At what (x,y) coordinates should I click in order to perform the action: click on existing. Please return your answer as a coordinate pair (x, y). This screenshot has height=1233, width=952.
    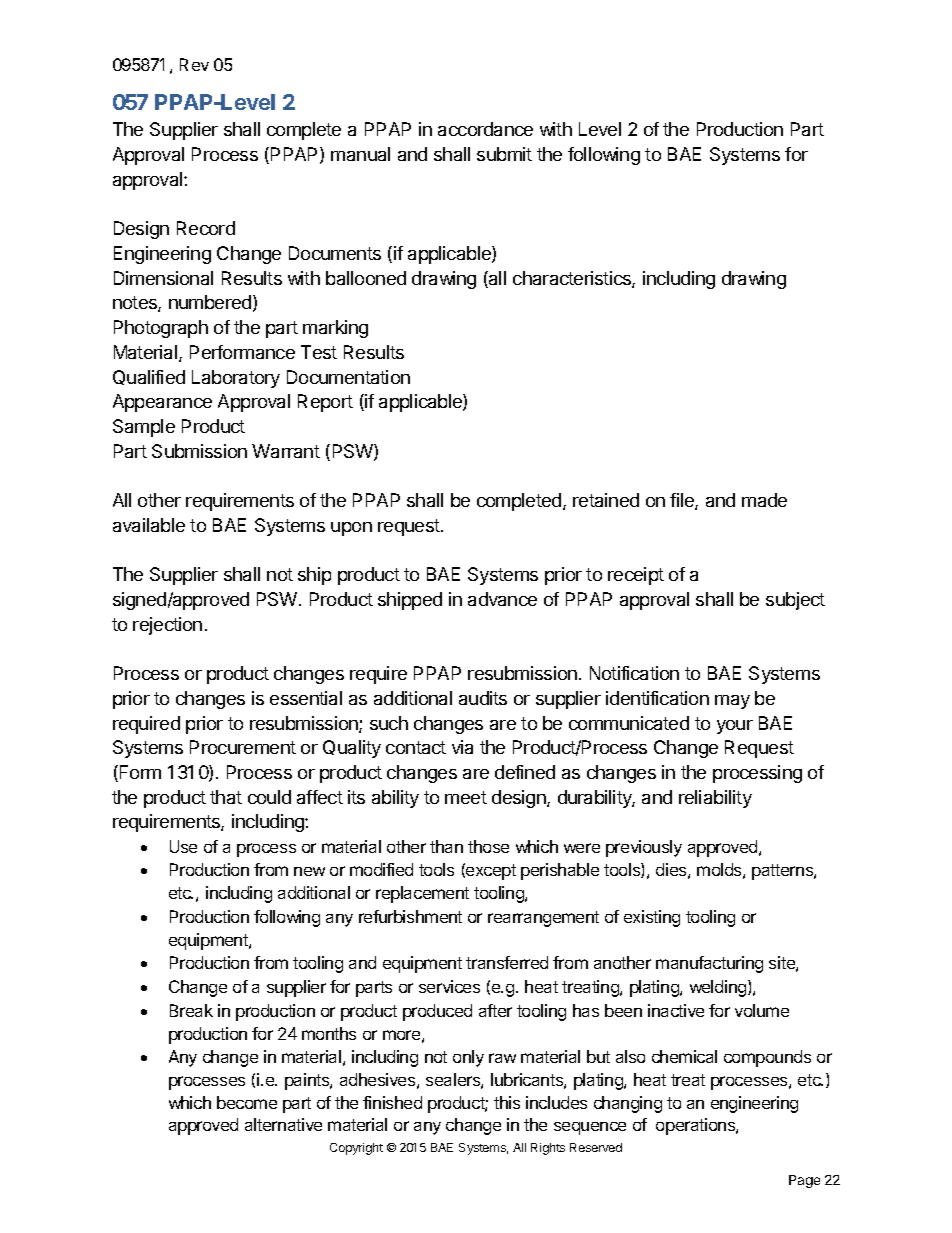
    Looking at the image, I should click on (652, 918).
